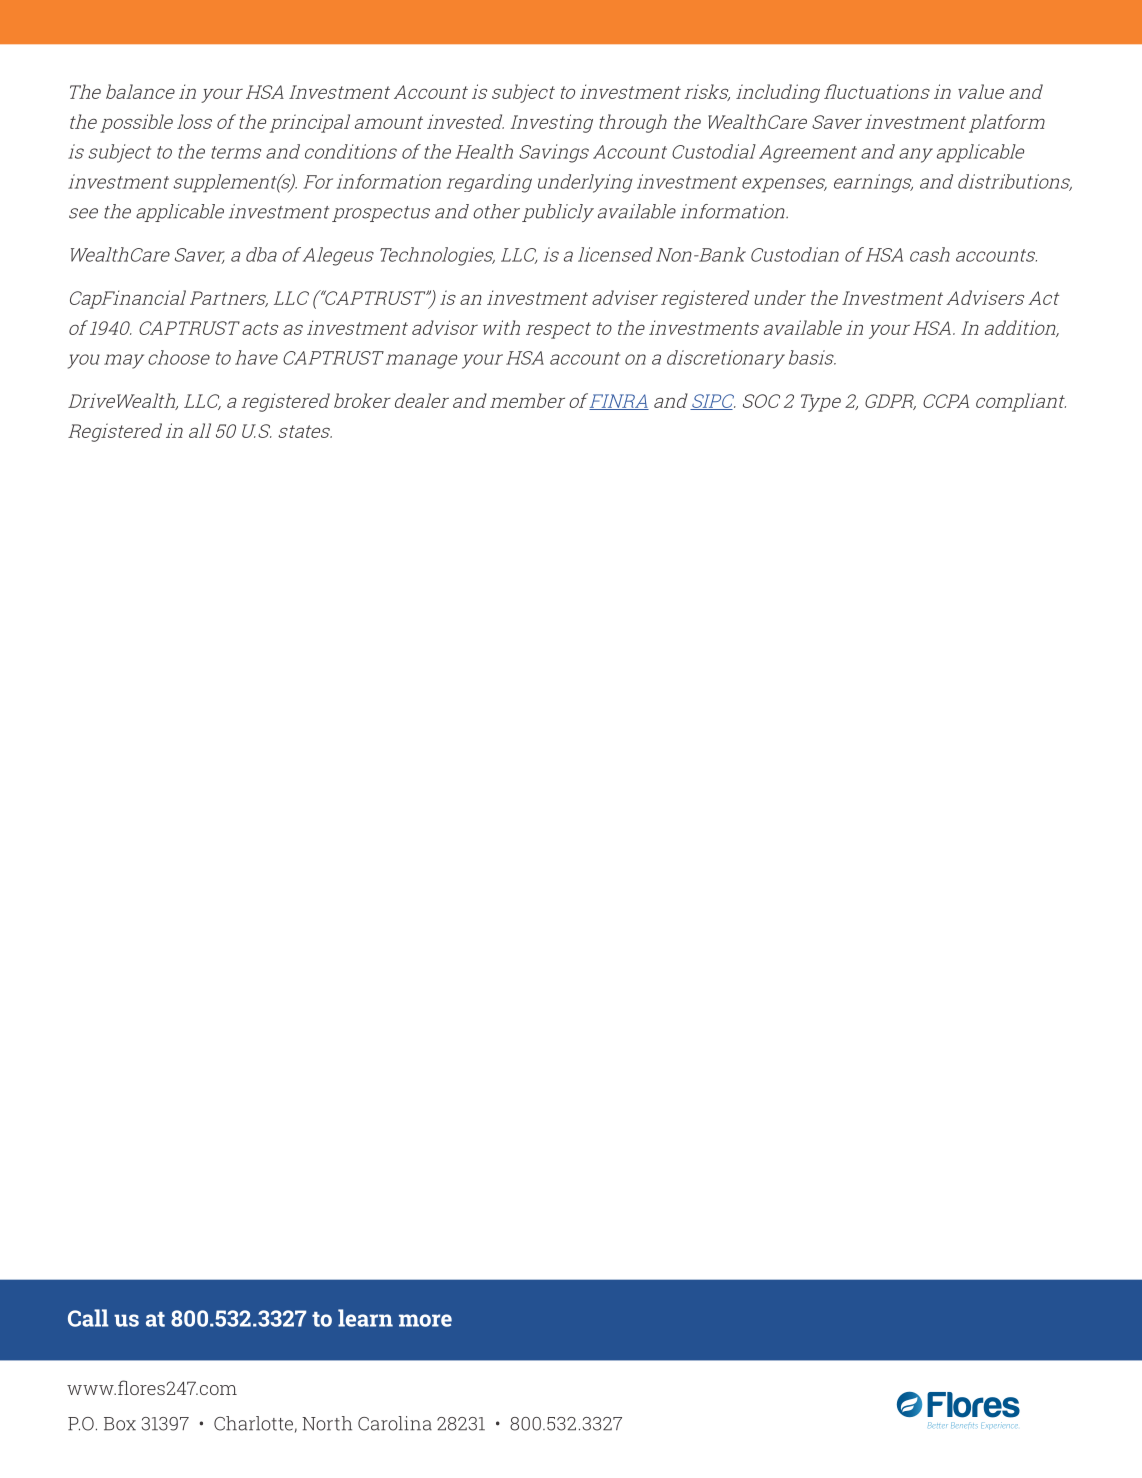  Describe the element at coordinates (327, 1423) in the screenshot. I see `North` at that location.
